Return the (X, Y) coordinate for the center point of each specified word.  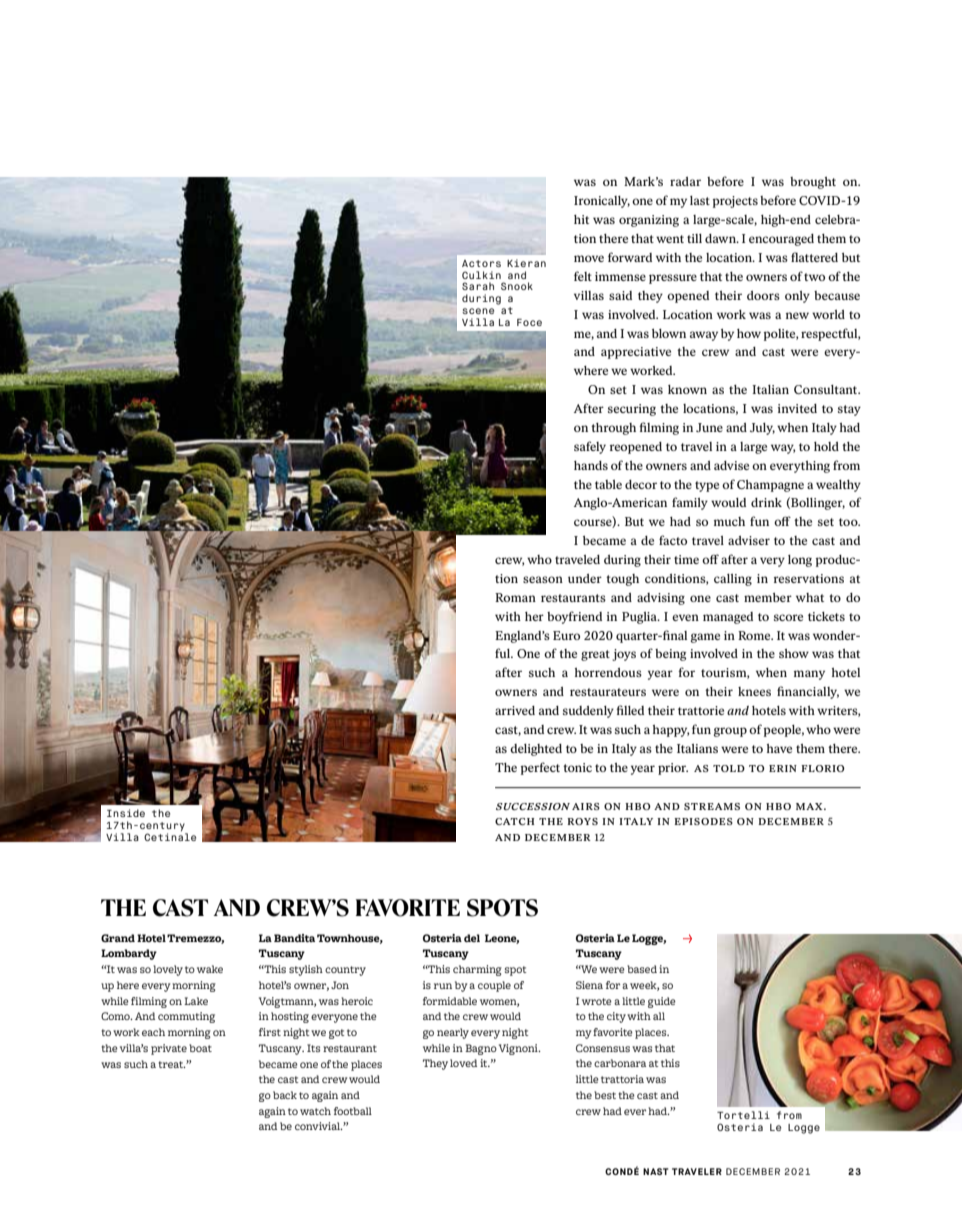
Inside (126, 813)
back (285, 1095)
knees (754, 691)
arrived (515, 710)
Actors (481, 263)
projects (735, 202)
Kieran (526, 263)
